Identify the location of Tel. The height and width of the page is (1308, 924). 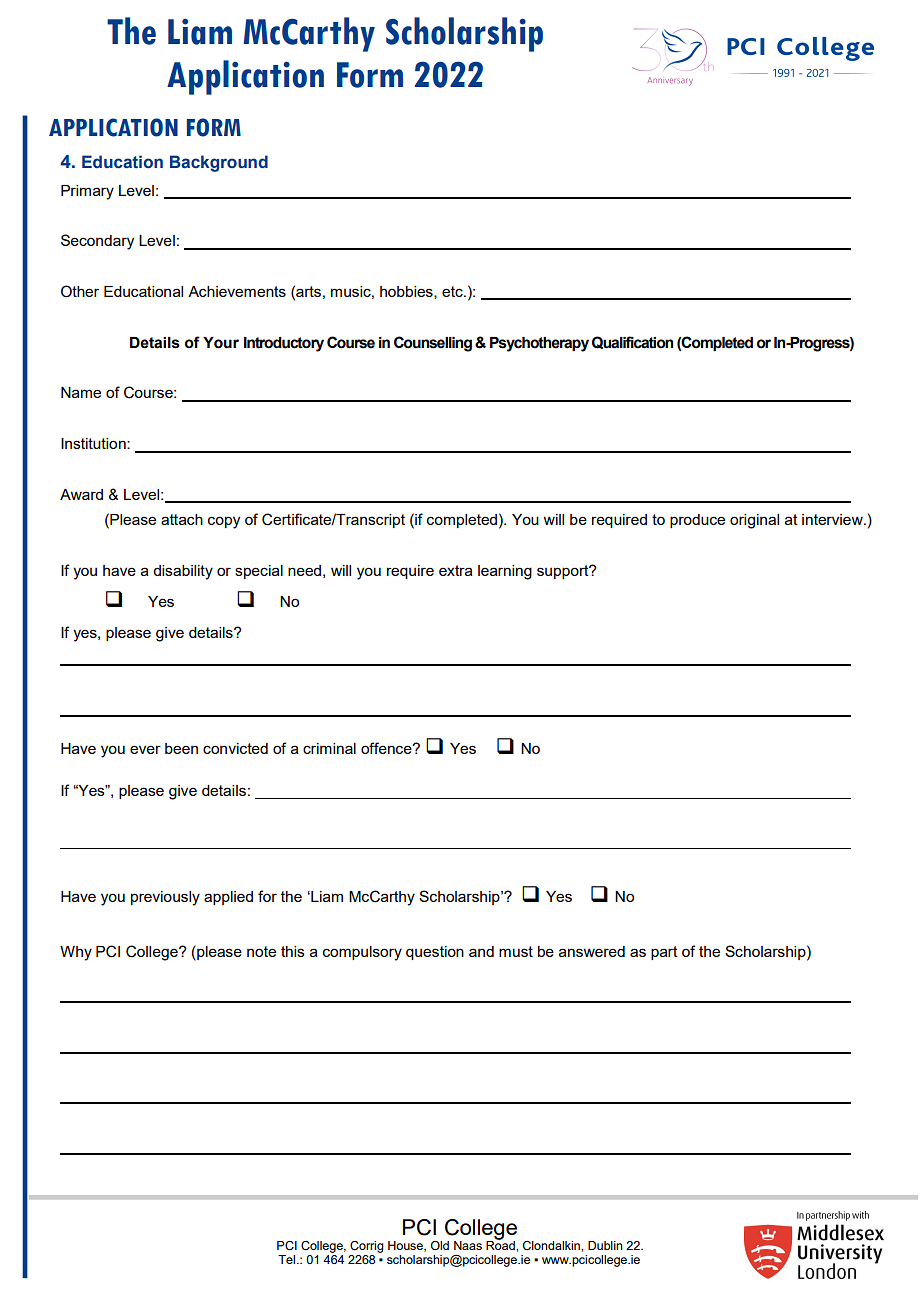
(288, 1259).
